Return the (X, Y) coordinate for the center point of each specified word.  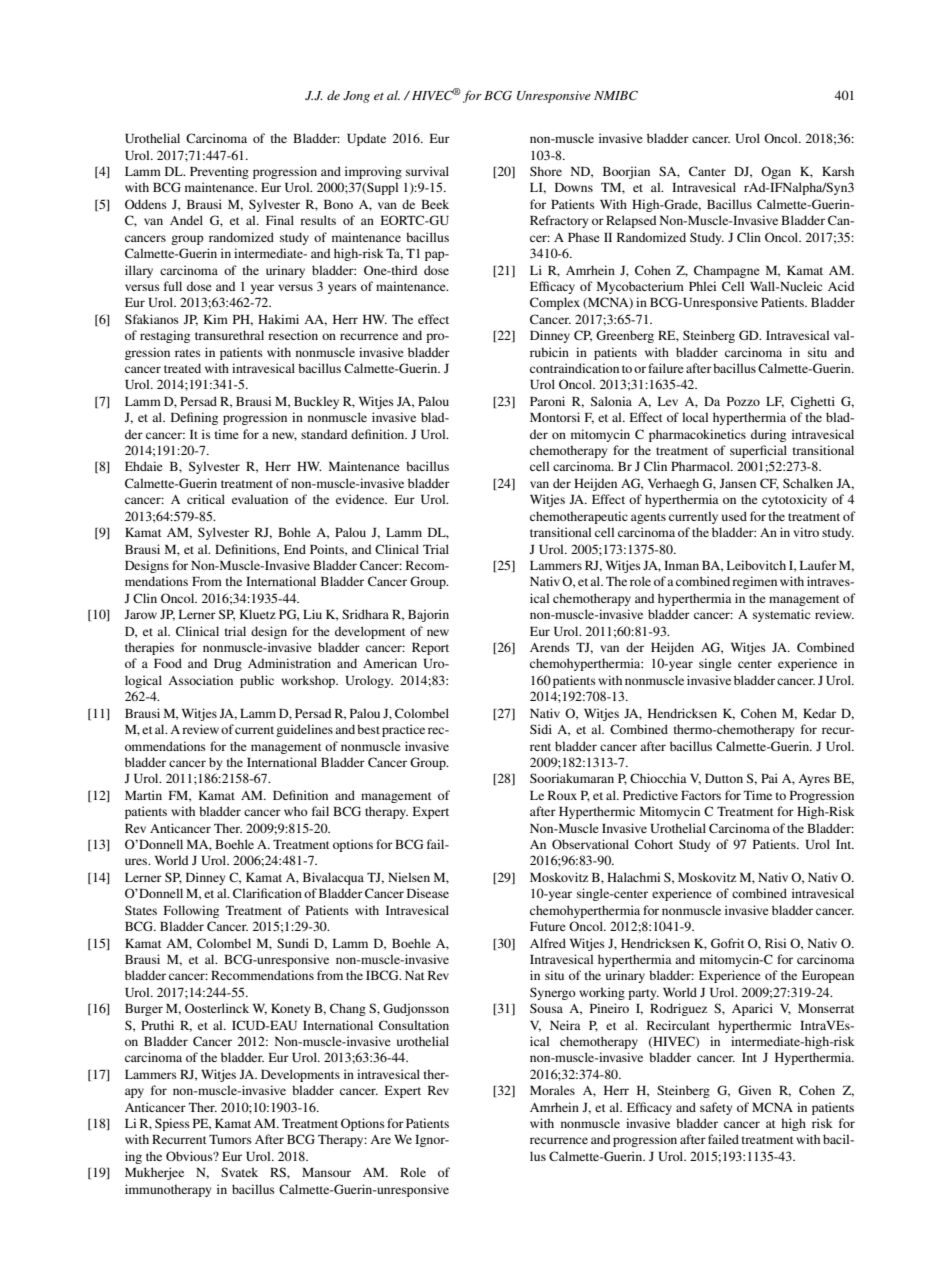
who (296, 811)
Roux (562, 795)
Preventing (219, 172)
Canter (707, 171)
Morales (552, 1090)
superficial (758, 451)
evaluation (260, 499)
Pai (769, 778)
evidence (361, 499)
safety (716, 1108)
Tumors (230, 1139)
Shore (546, 171)
